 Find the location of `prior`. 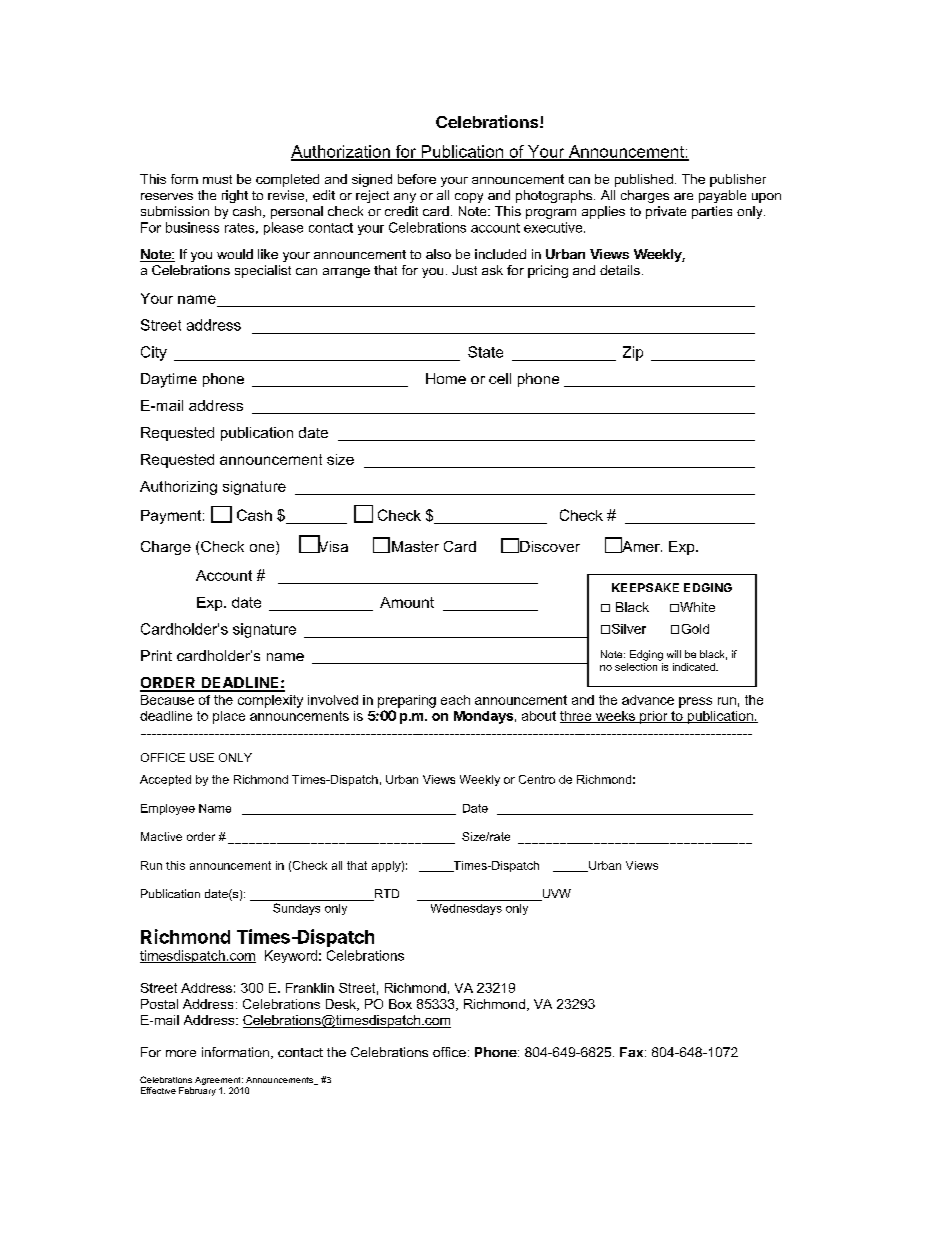

prior is located at coordinates (654, 717).
